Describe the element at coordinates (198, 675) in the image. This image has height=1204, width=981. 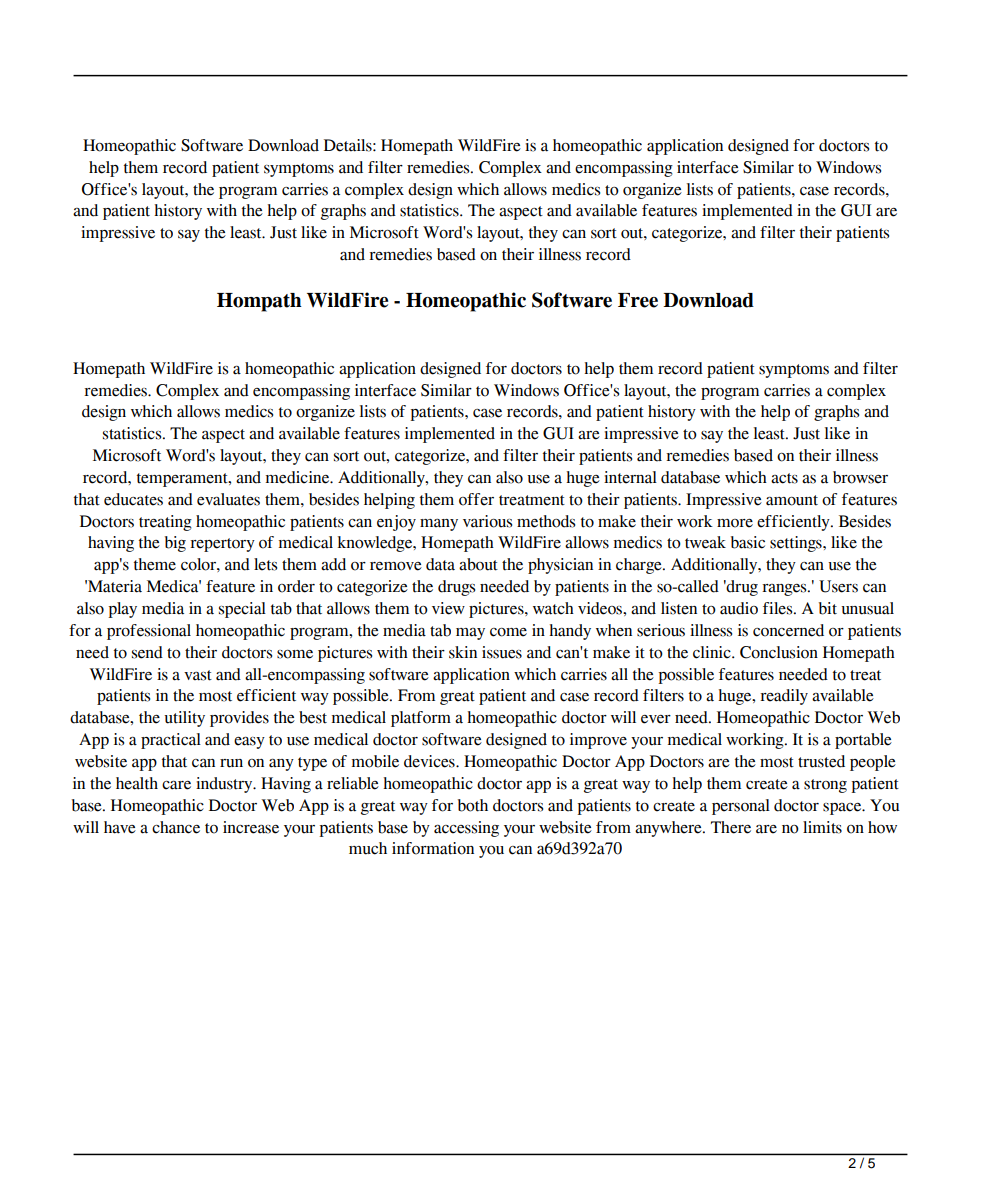
I see `vast` at that location.
